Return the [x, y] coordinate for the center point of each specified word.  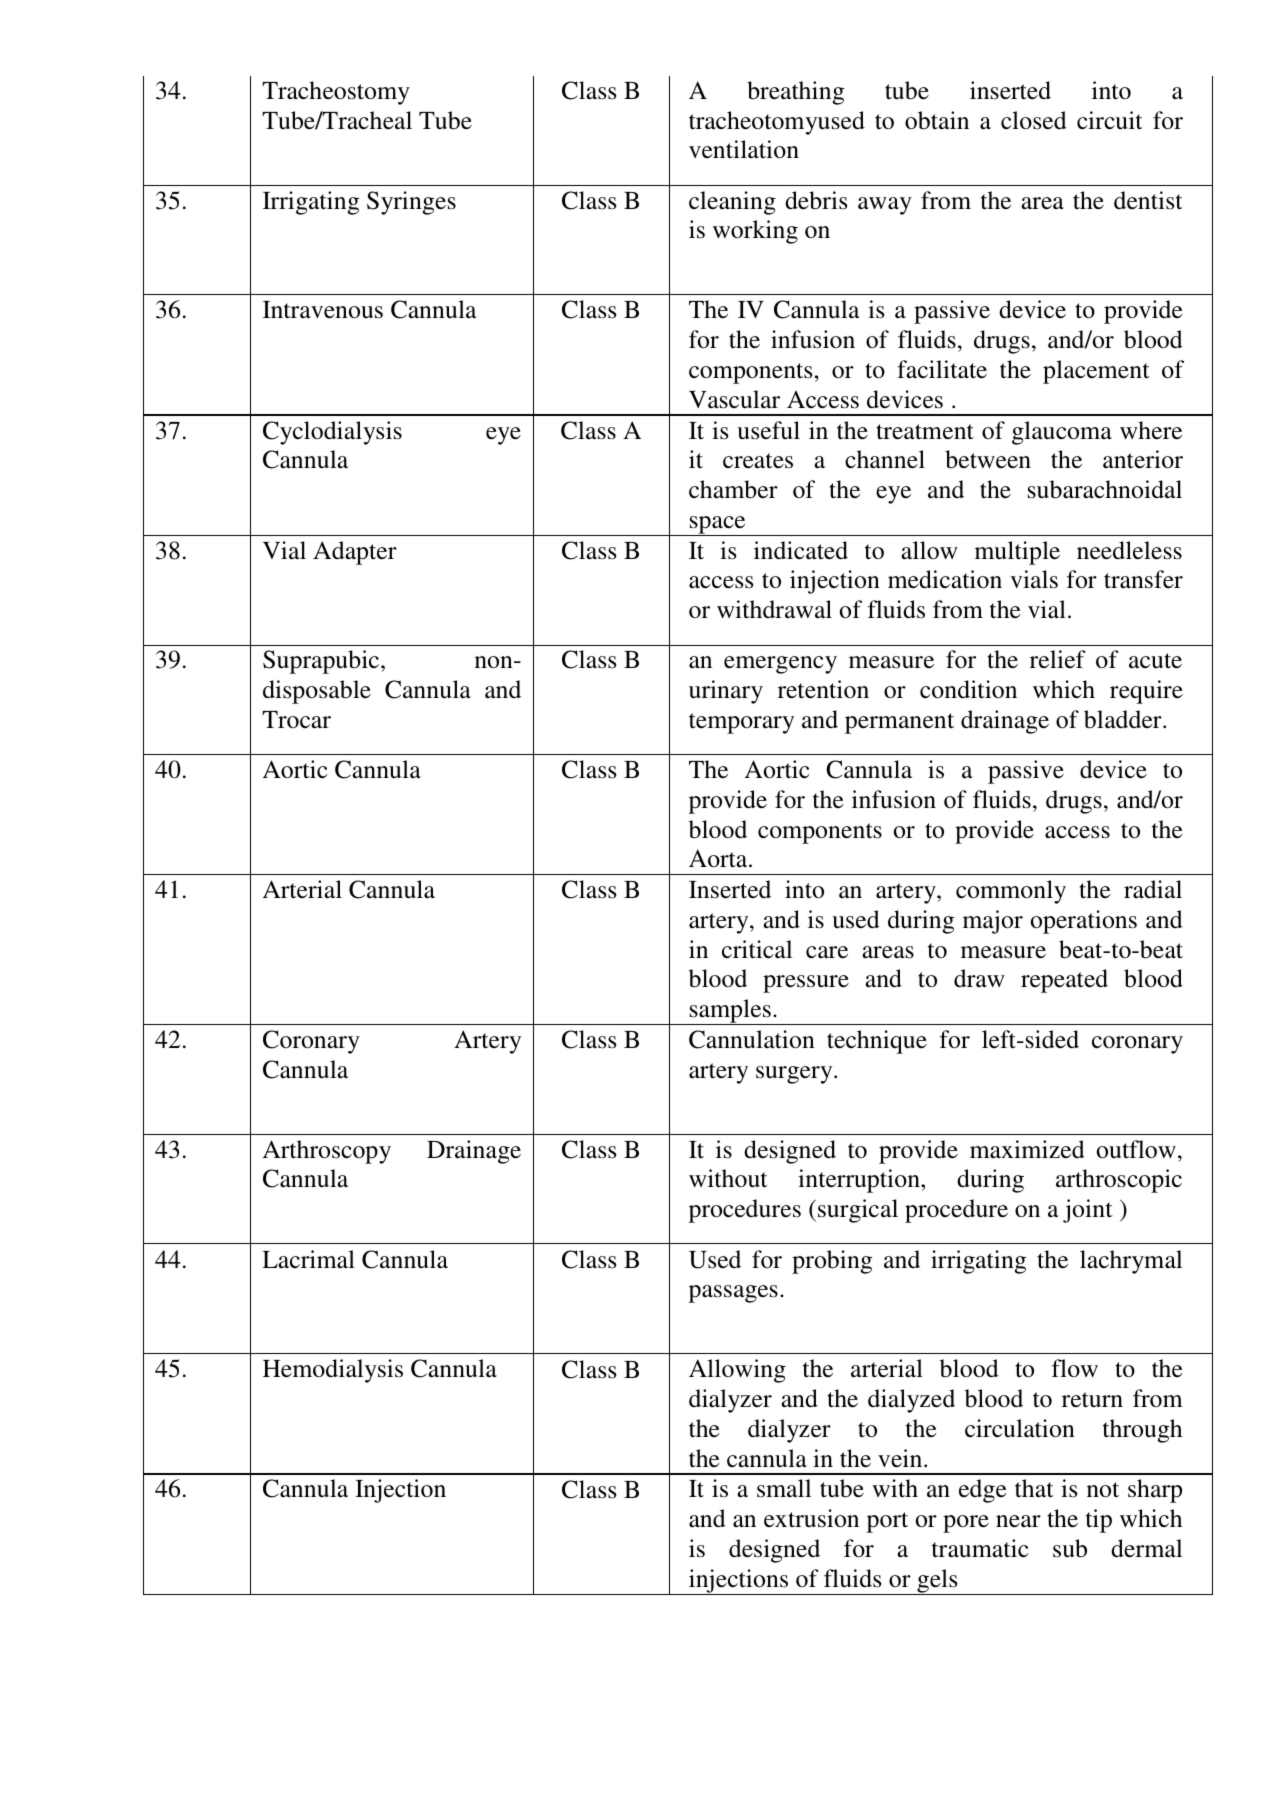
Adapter [355, 553]
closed [1034, 120]
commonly [1011, 892]
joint [1088, 1211]
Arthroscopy [326, 1152]
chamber [733, 489]
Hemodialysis [333, 1371]
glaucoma [1062, 433]
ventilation [744, 149]
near [1018, 1521]
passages [733, 1294]
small [784, 1488]
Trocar [296, 720]
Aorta [719, 858]
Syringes [411, 203]
